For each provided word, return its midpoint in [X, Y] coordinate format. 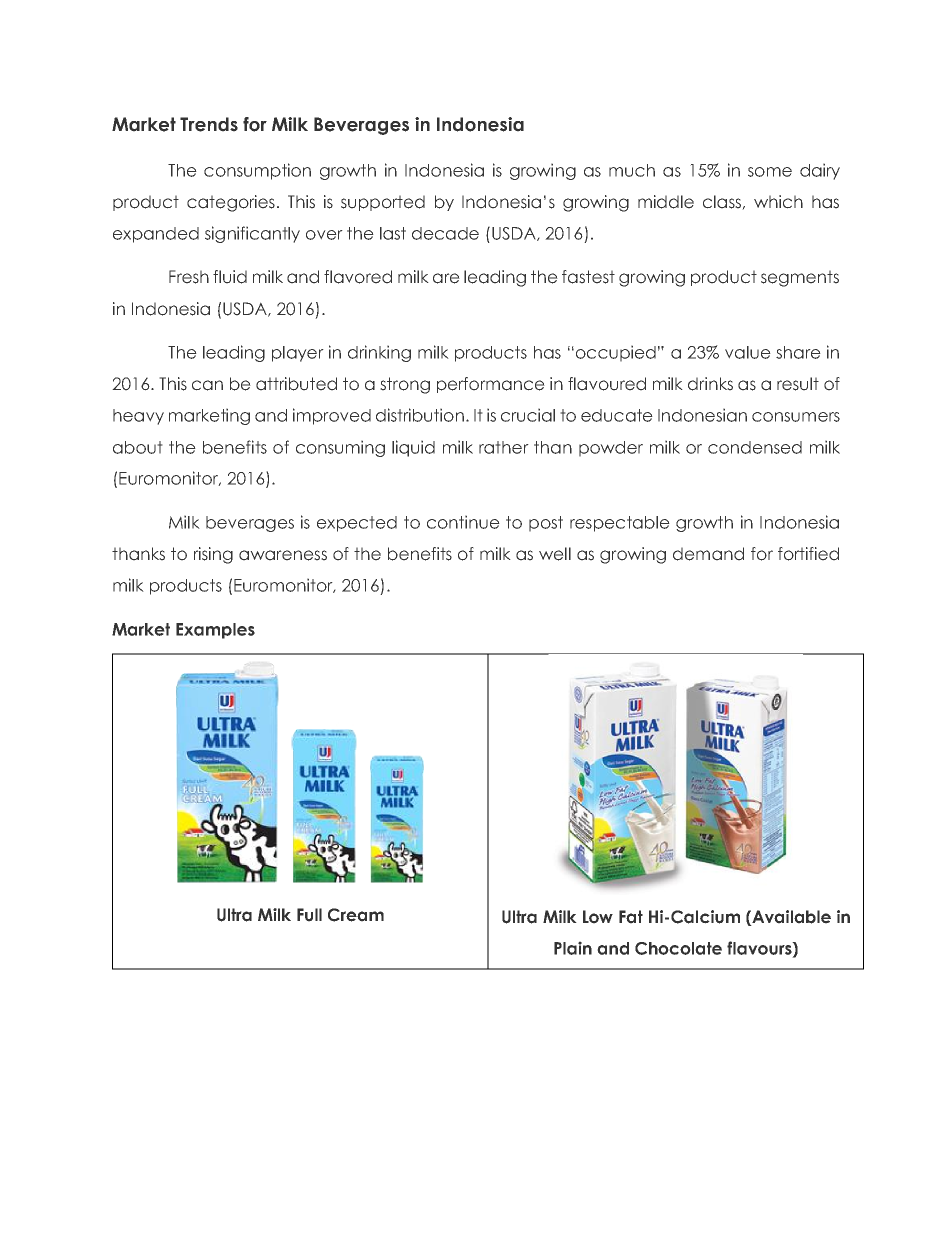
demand [708, 554]
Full [309, 915]
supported [383, 203]
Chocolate [678, 948]
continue [463, 522]
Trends [209, 124]
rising [213, 555]
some [770, 172]
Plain [573, 948]
